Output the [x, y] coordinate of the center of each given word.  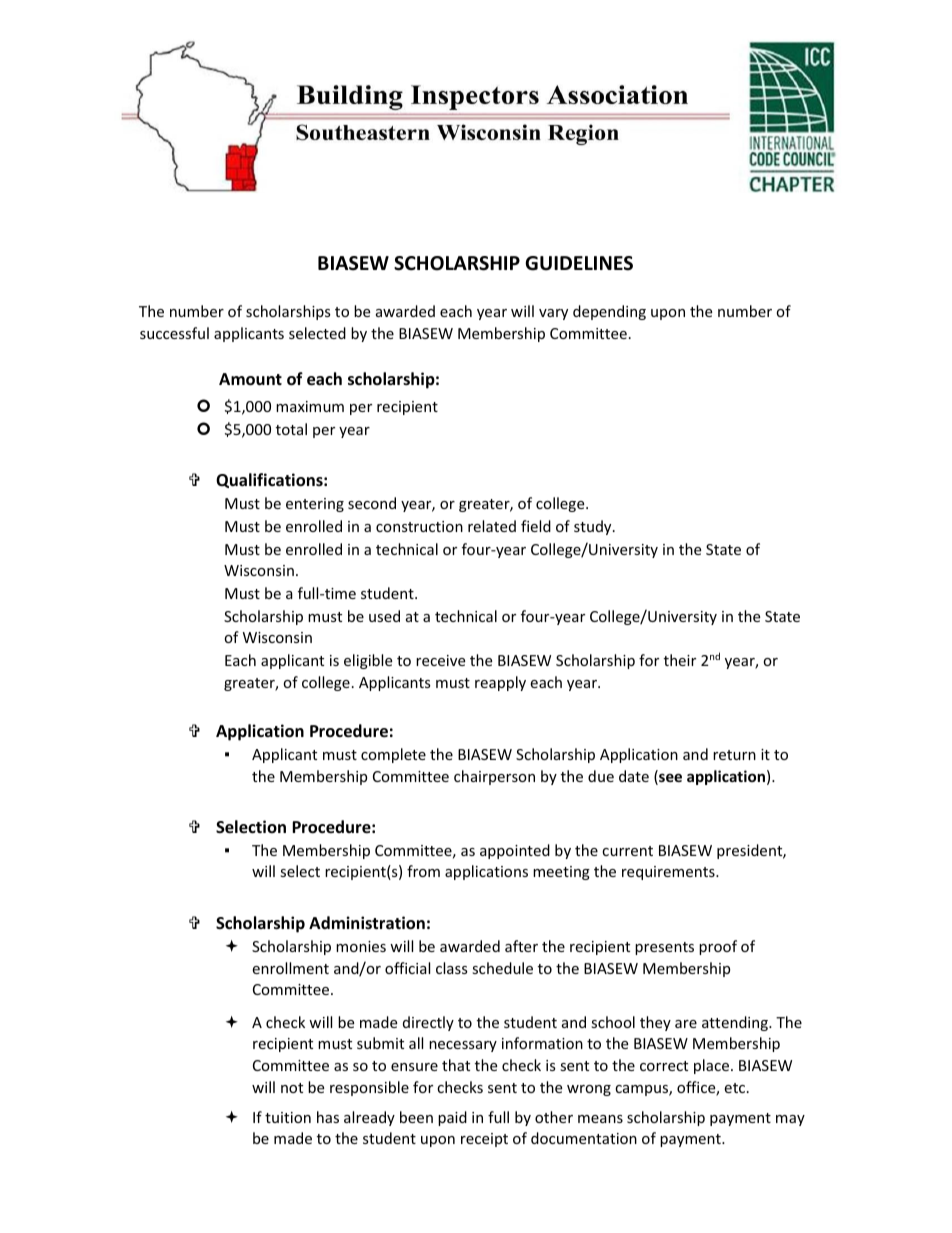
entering [315, 505]
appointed [515, 851]
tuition [288, 1117]
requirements [669, 873]
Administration [367, 923]
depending [609, 312]
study [594, 527]
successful [174, 333]
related [492, 526]
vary [553, 314]
